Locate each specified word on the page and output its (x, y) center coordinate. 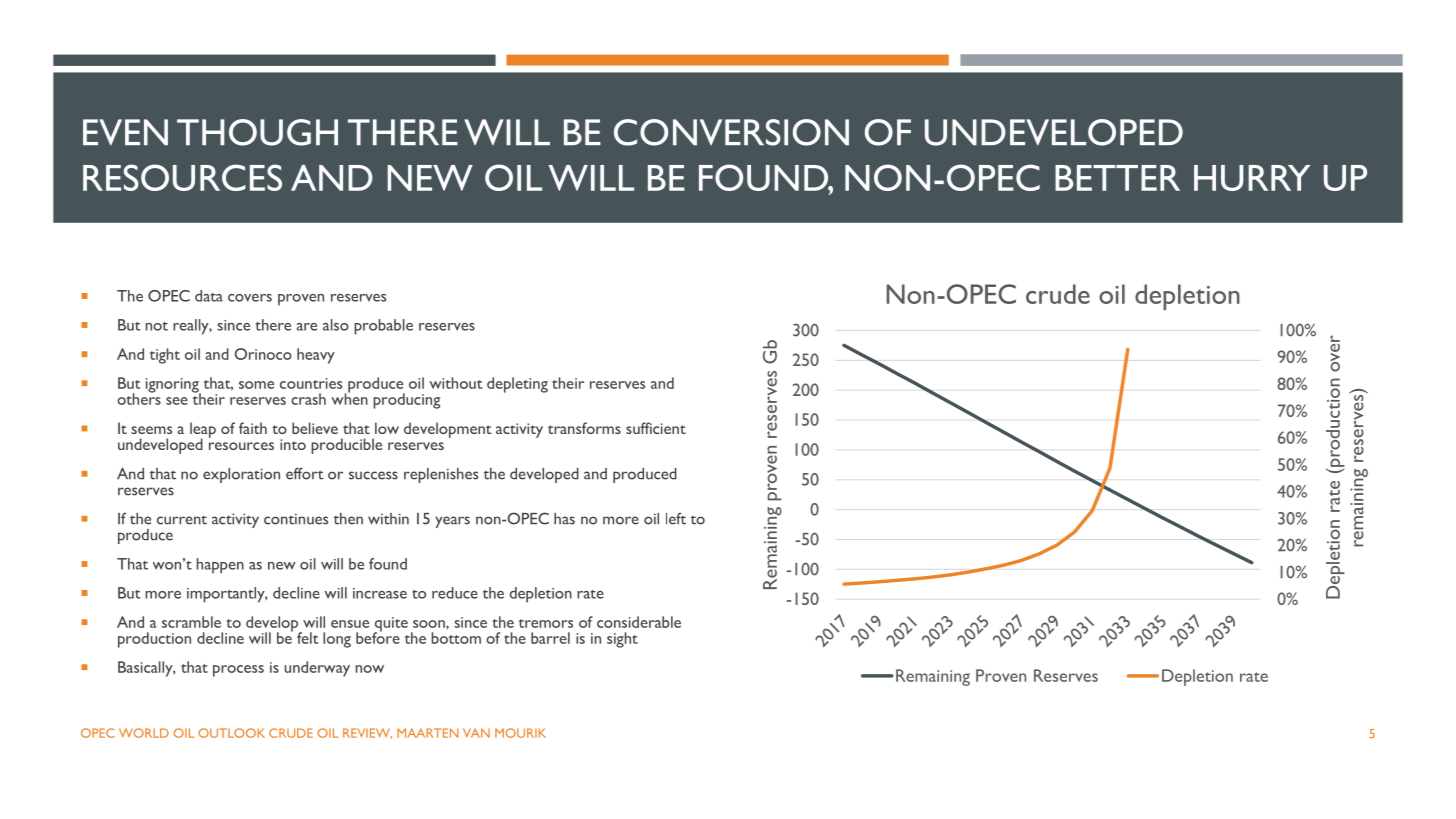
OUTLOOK (232, 733)
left (676, 518)
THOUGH (257, 132)
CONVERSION (731, 132)
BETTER (1117, 178)
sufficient (656, 428)
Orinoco (263, 354)
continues (296, 519)
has (564, 519)
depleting (517, 385)
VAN (476, 733)
